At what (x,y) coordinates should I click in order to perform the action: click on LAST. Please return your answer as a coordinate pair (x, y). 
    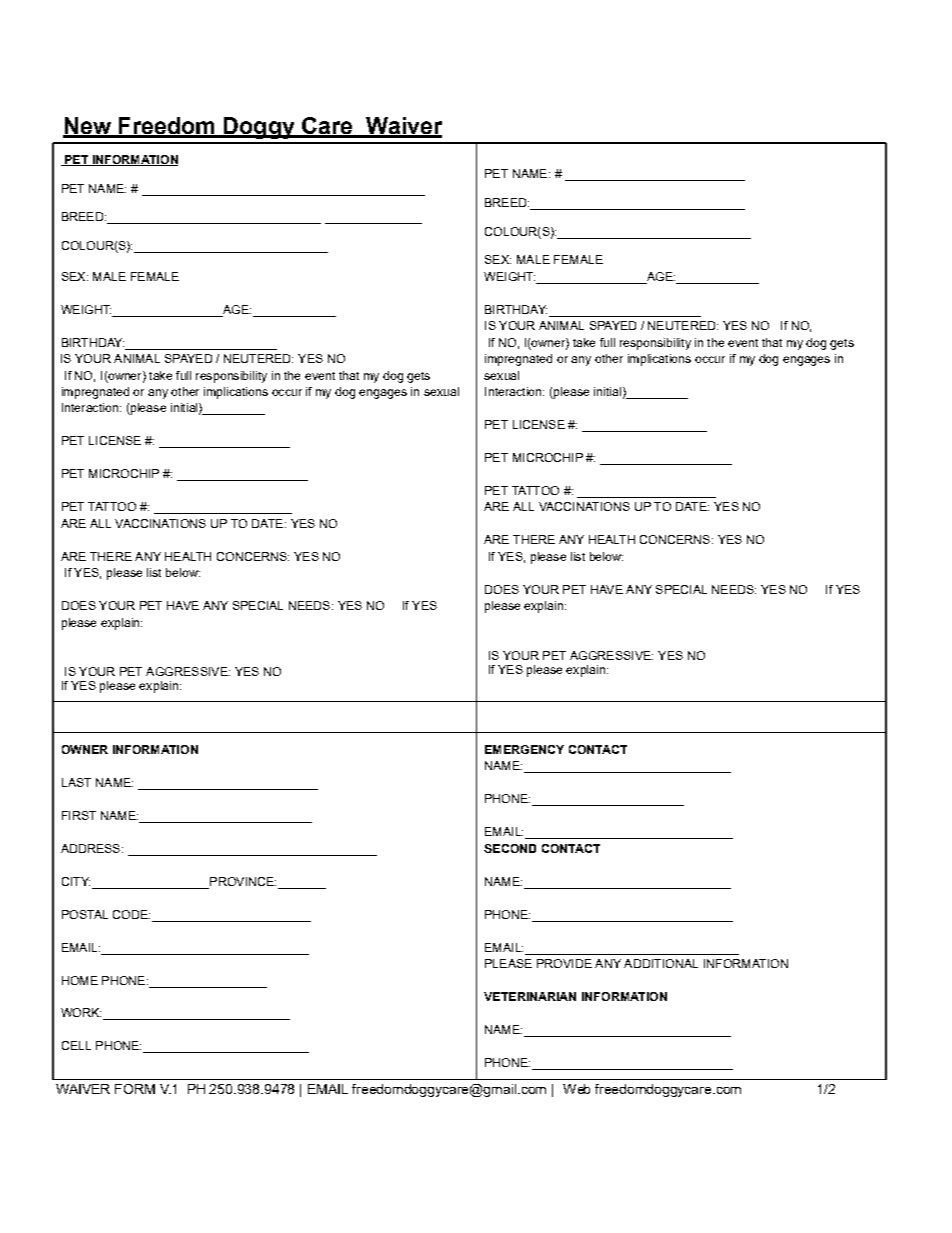
    Looking at the image, I should click on (76, 782).
